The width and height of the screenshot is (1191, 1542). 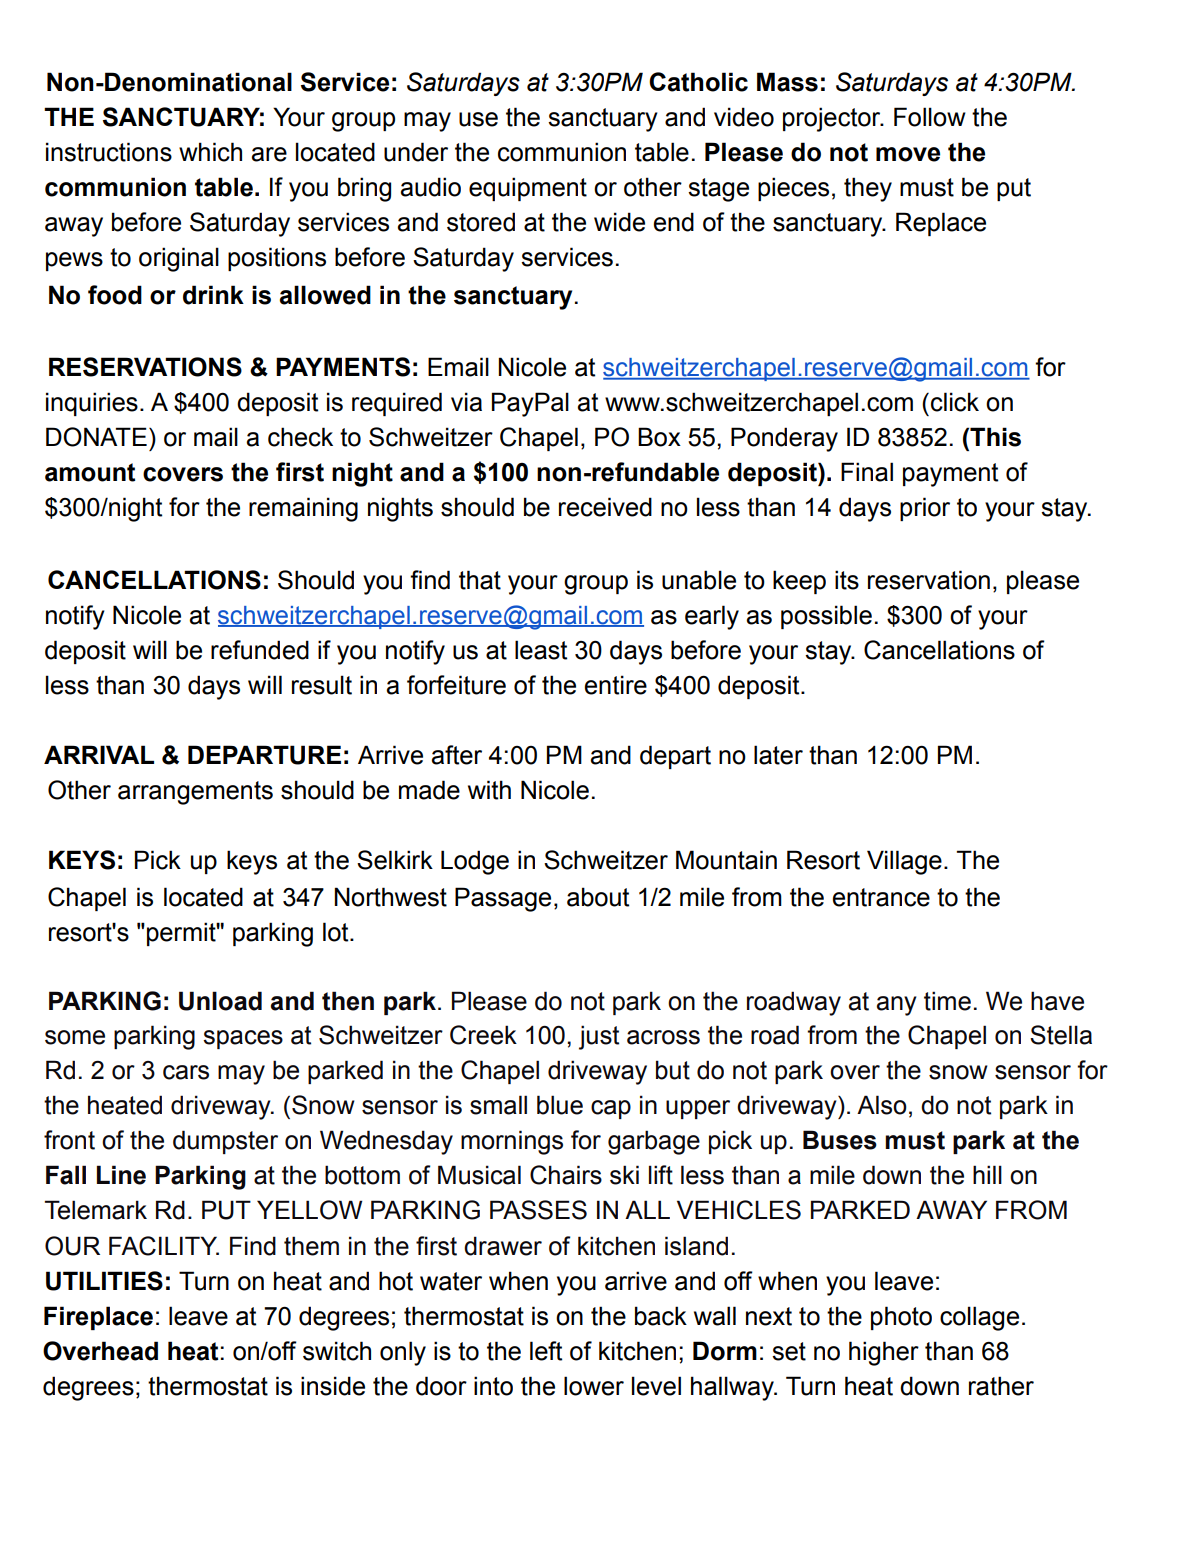 I want to click on Follow, so click(x=930, y=117).
